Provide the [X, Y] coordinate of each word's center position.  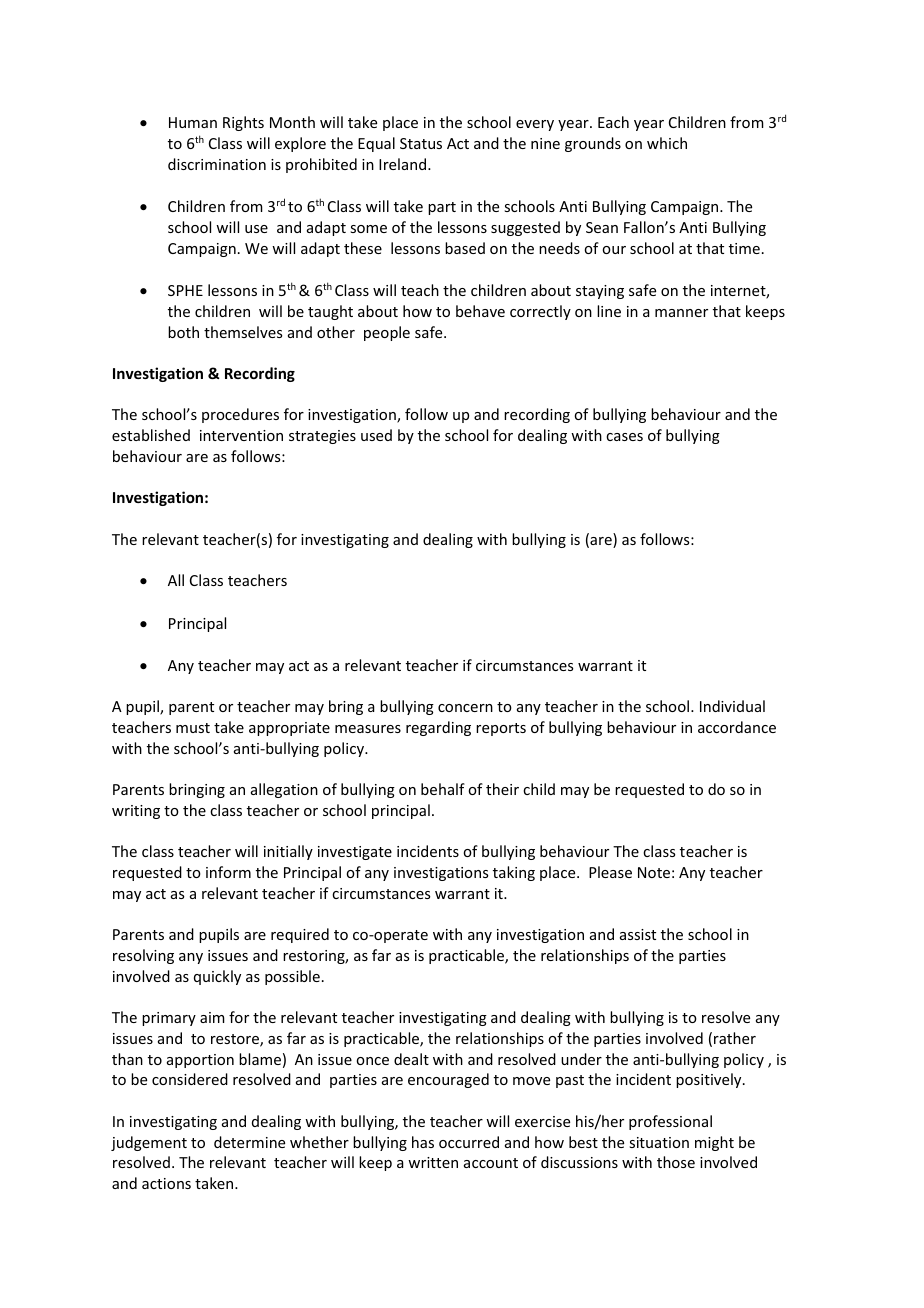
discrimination [217, 164]
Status [421, 143]
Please [610, 872]
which [667, 143]
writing [136, 812]
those [676, 1162]
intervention [241, 435]
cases [624, 437]
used [376, 435]
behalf [443, 789]
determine [249, 1142]
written [433, 1162]
